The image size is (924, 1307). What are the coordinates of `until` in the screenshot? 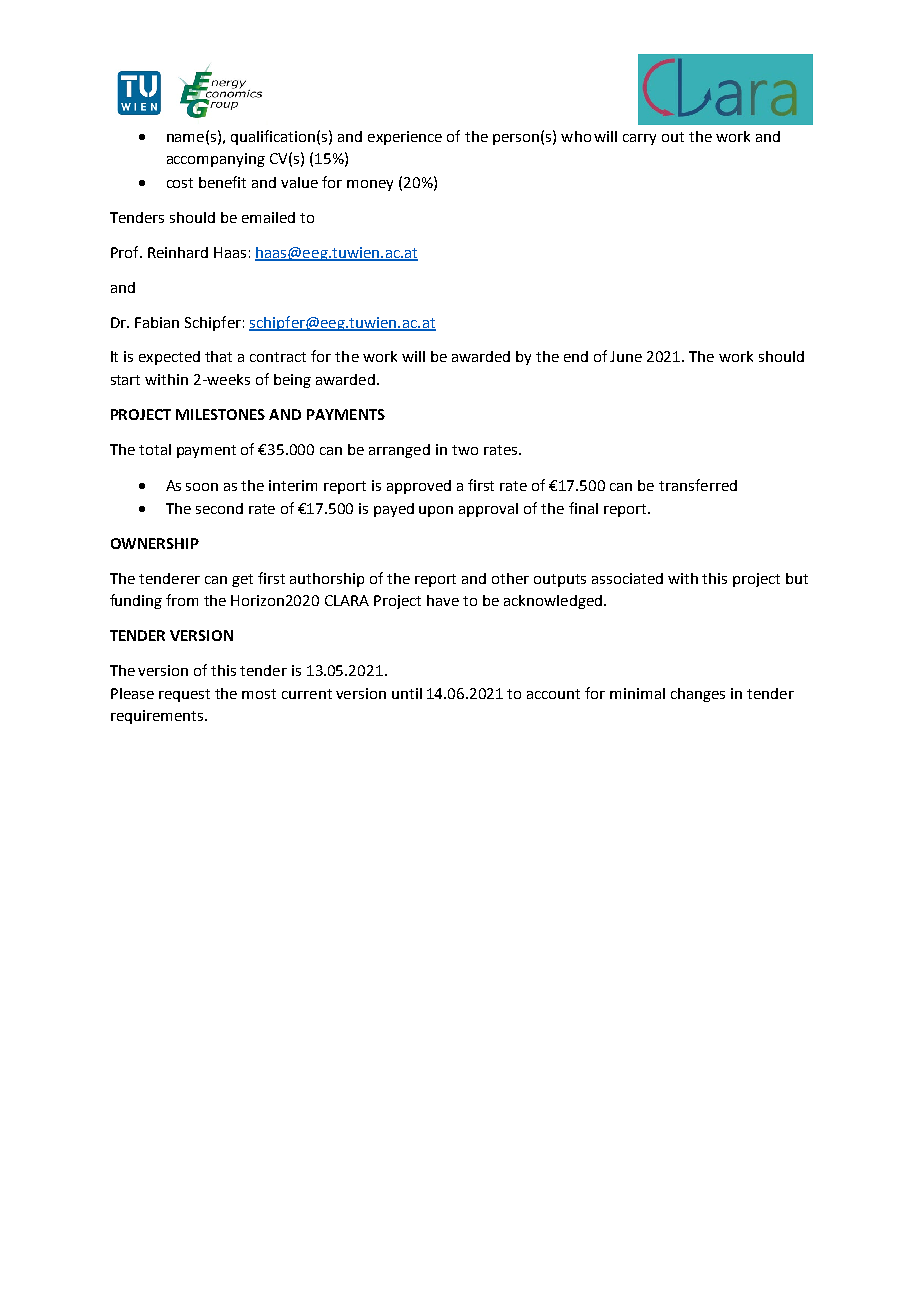 It's located at (407, 693).
